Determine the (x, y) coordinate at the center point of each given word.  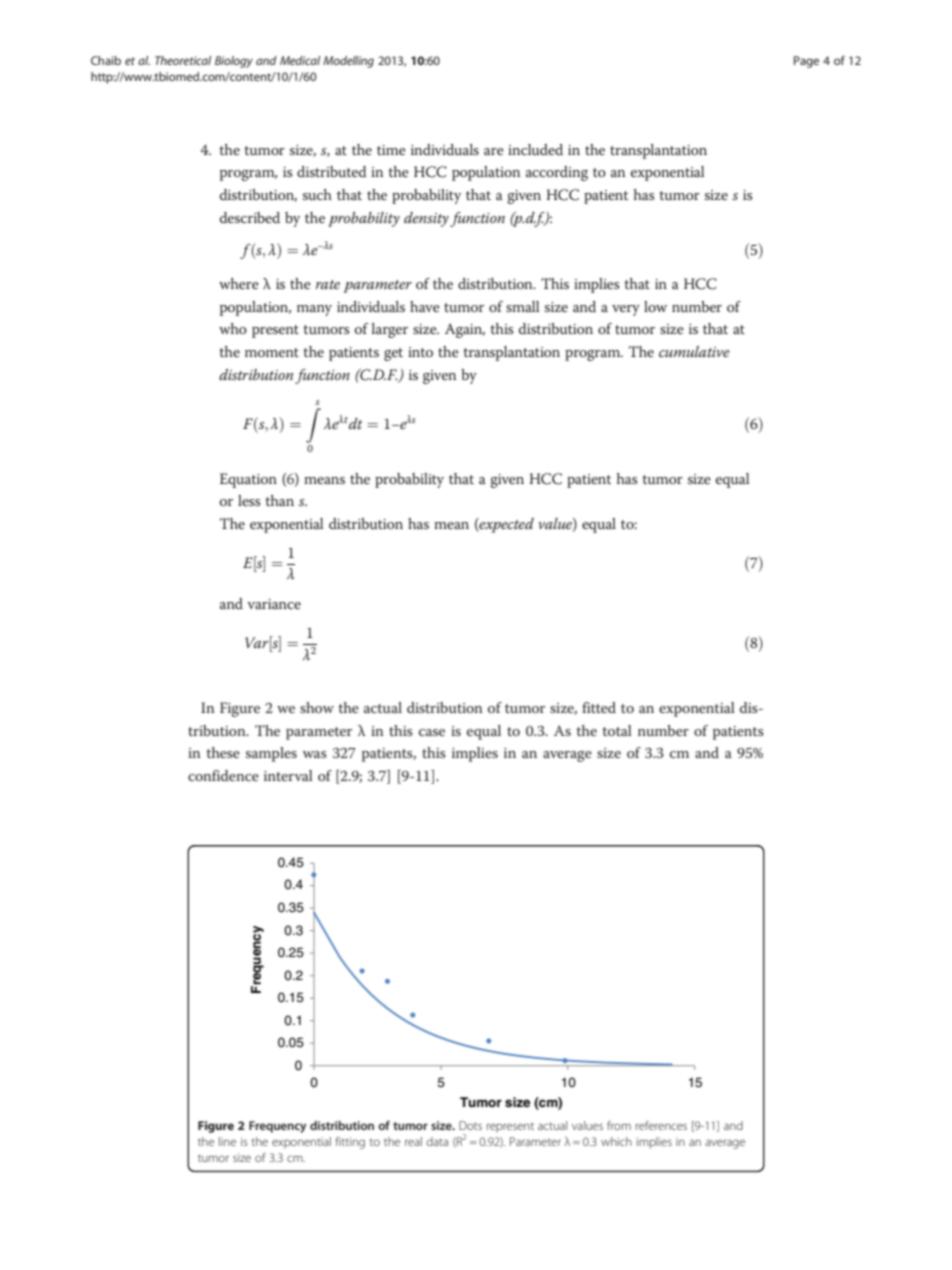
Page (806, 62)
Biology (234, 62)
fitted (599, 707)
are (494, 151)
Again (465, 330)
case (432, 732)
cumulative (694, 351)
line (227, 1141)
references (661, 1125)
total (617, 730)
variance (274, 604)
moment (272, 352)
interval (288, 775)
